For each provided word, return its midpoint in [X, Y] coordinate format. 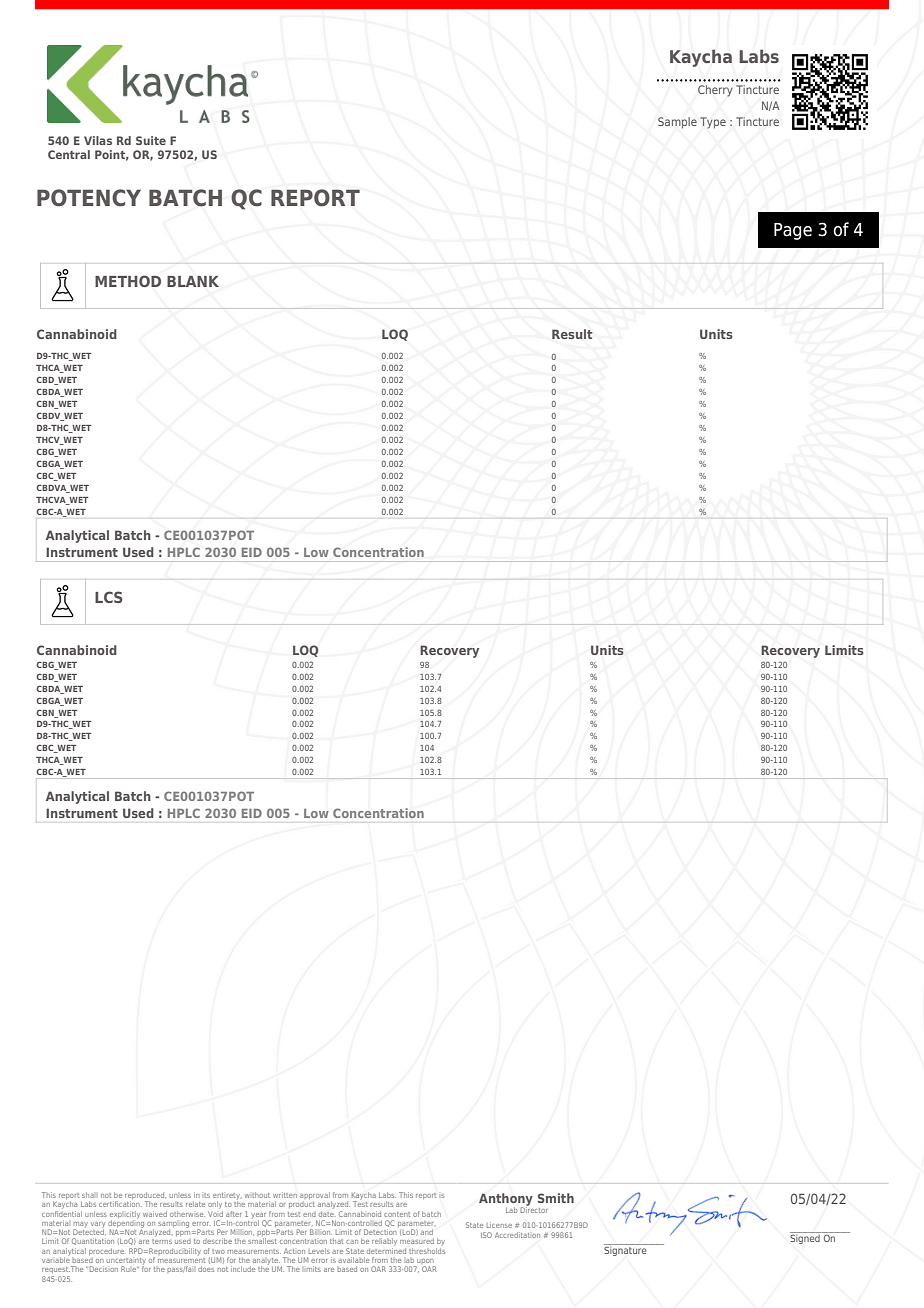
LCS [109, 597]
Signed [806, 1238]
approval [316, 1197]
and [427, 1232]
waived [155, 1214]
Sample [677, 123]
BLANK [193, 281]
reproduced [145, 1197]
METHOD [128, 281]
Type [713, 123]
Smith [556, 1198]
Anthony [506, 1200]
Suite [151, 140]
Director [534, 1209]
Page [793, 231]
